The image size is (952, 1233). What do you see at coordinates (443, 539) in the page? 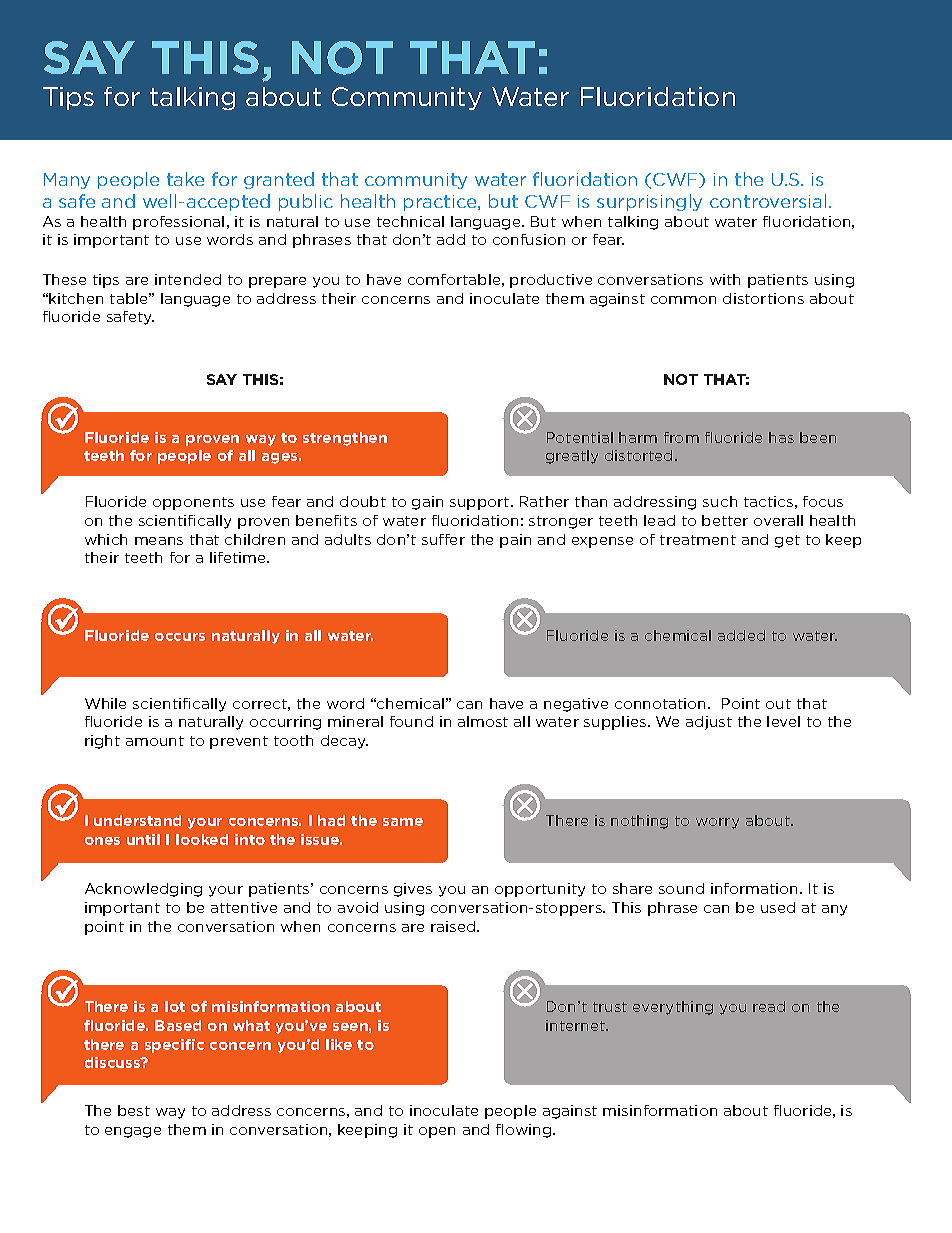
I see `suffer` at bounding box center [443, 539].
